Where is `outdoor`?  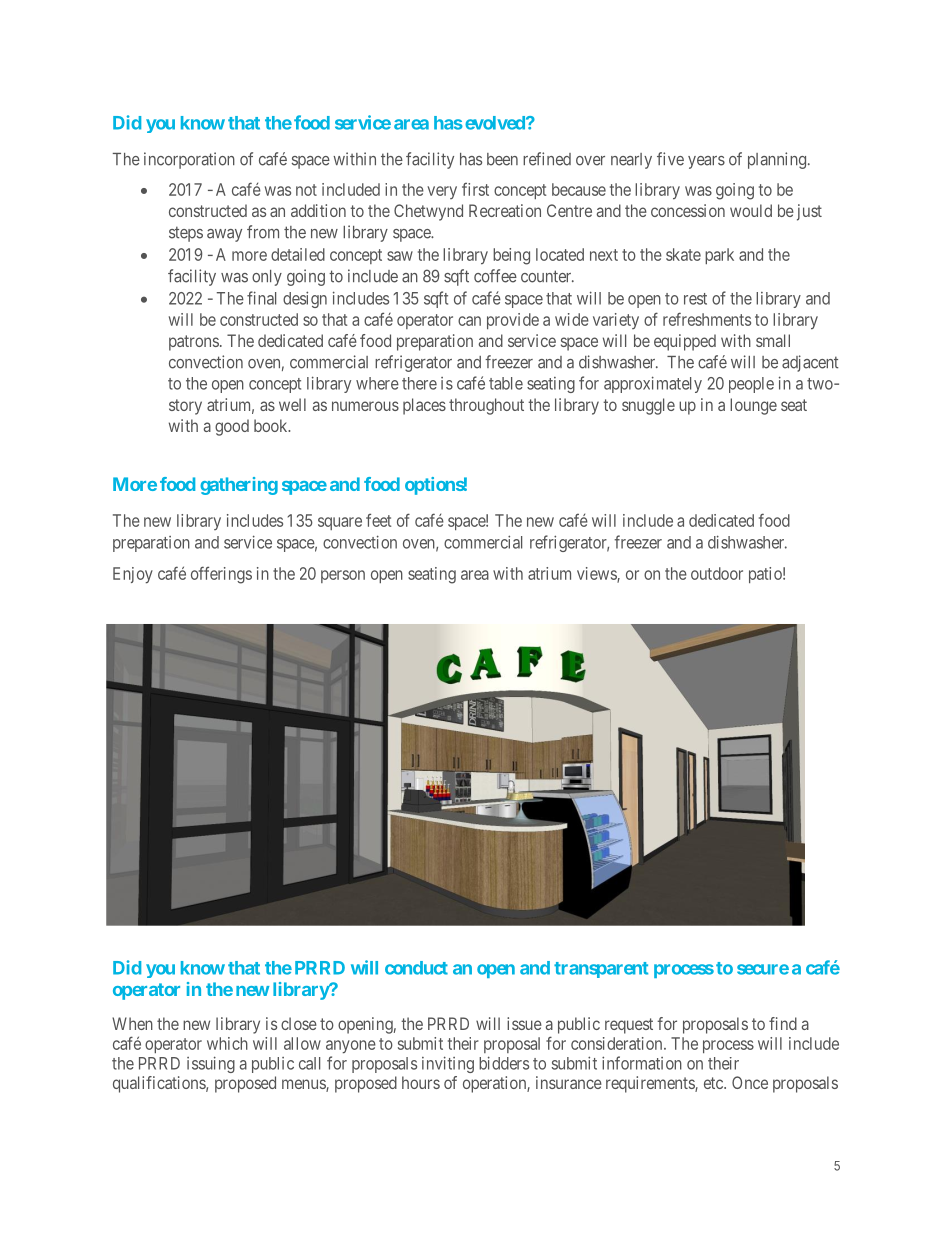 outdoor is located at coordinates (717, 573).
